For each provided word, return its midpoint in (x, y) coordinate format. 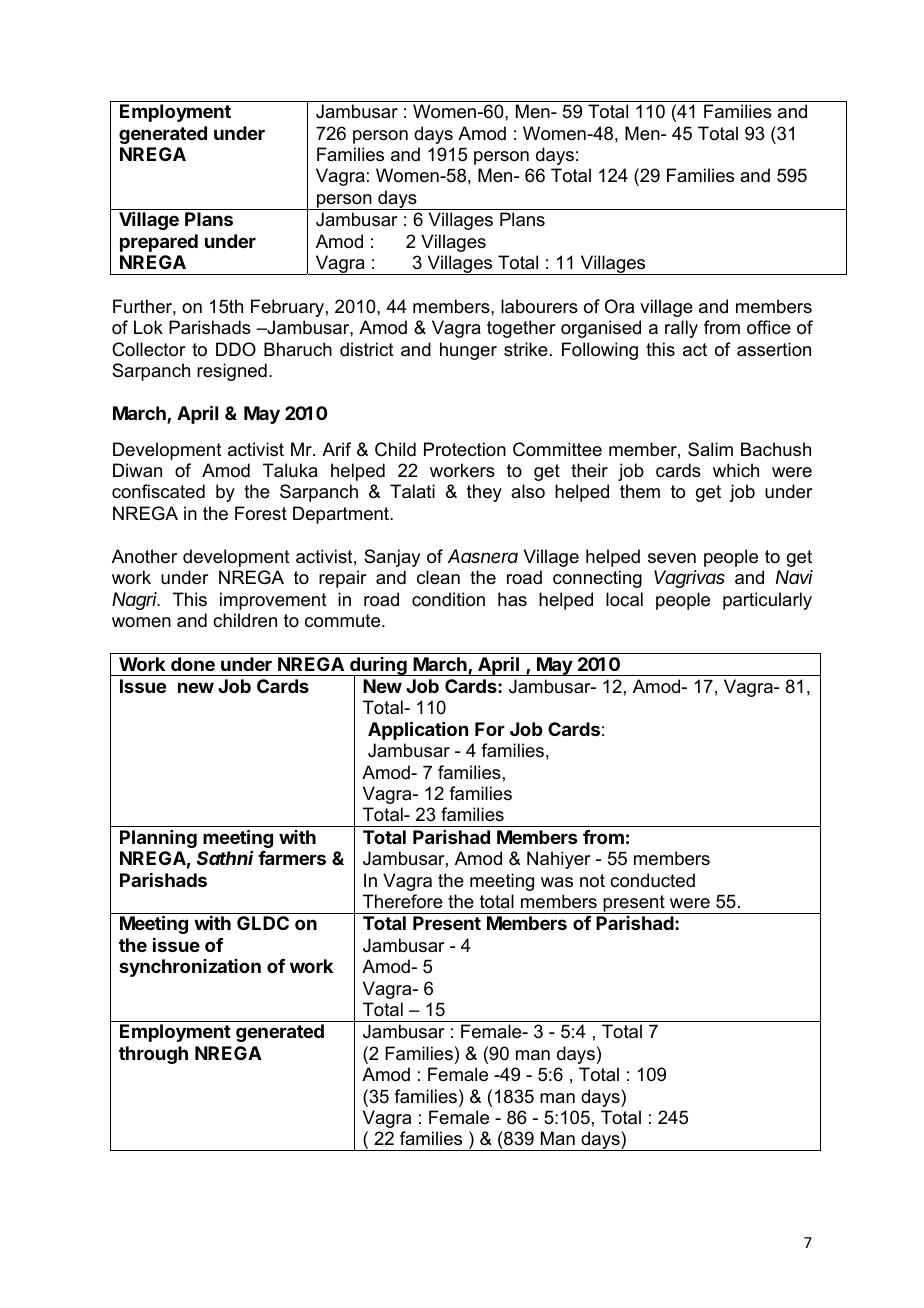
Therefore (403, 901)
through (153, 1055)
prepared (159, 243)
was (557, 882)
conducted (652, 880)
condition (448, 599)
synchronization (190, 968)
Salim (710, 449)
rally (681, 329)
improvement (273, 601)
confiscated (158, 491)
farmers (292, 858)
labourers (539, 306)
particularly (767, 601)
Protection (465, 449)
